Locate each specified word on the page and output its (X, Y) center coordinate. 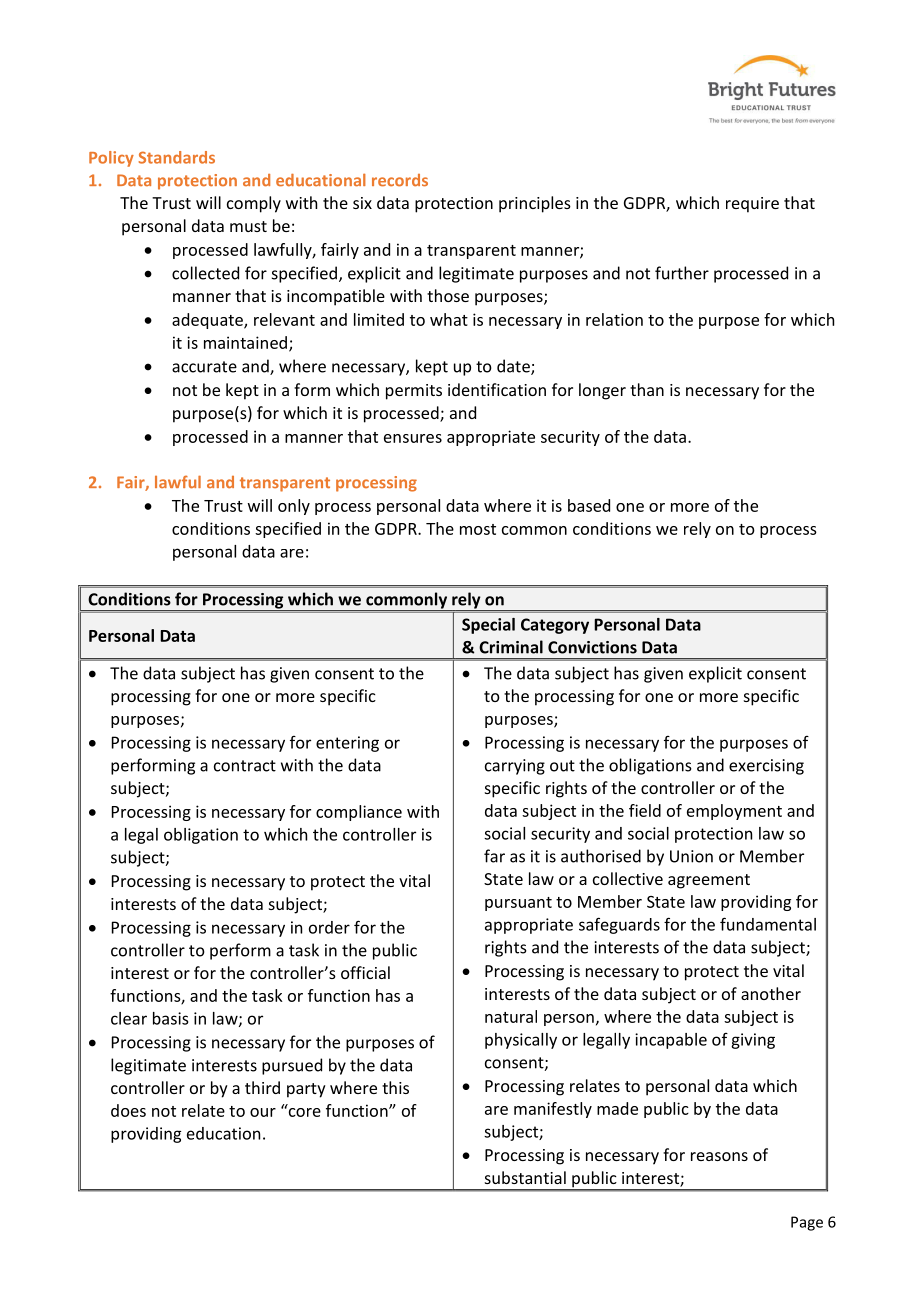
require (752, 205)
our (263, 1112)
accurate (204, 367)
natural (511, 1016)
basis (170, 1018)
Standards (177, 157)
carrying (515, 767)
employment (734, 812)
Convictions (592, 647)
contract (245, 766)
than (647, 389)
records (400, 180)
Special (488, 626)
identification (497, 389)
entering (347, 744)
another (771, 993)
